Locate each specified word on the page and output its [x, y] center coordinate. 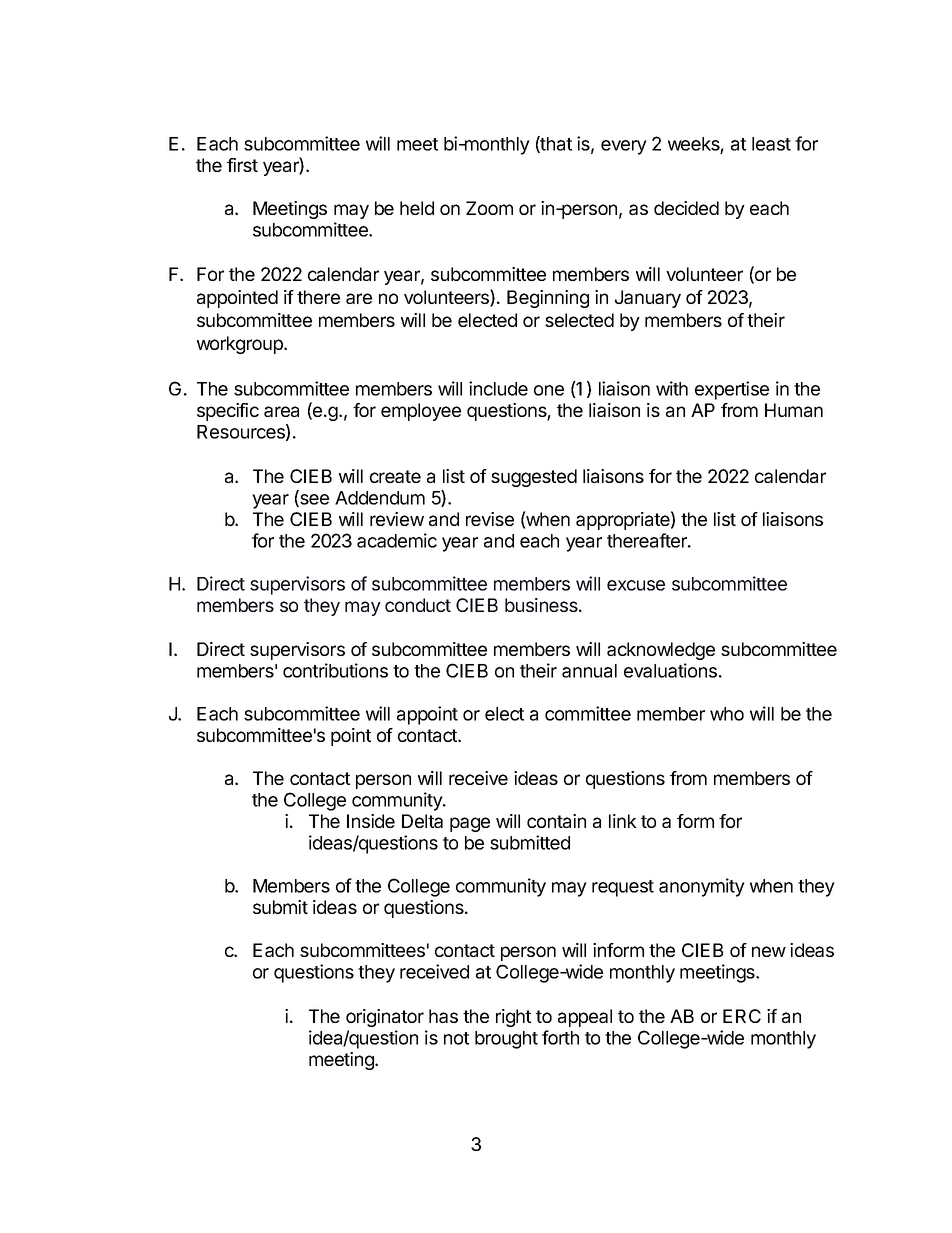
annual [589, 671]
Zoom [489, 208]
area [281, 411]
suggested [534, 478]
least [771, 144]
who [727, 714]
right [513, 1018]
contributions [335, 670]
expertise [732, 390]
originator [385, 1018]
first [242, 165]
